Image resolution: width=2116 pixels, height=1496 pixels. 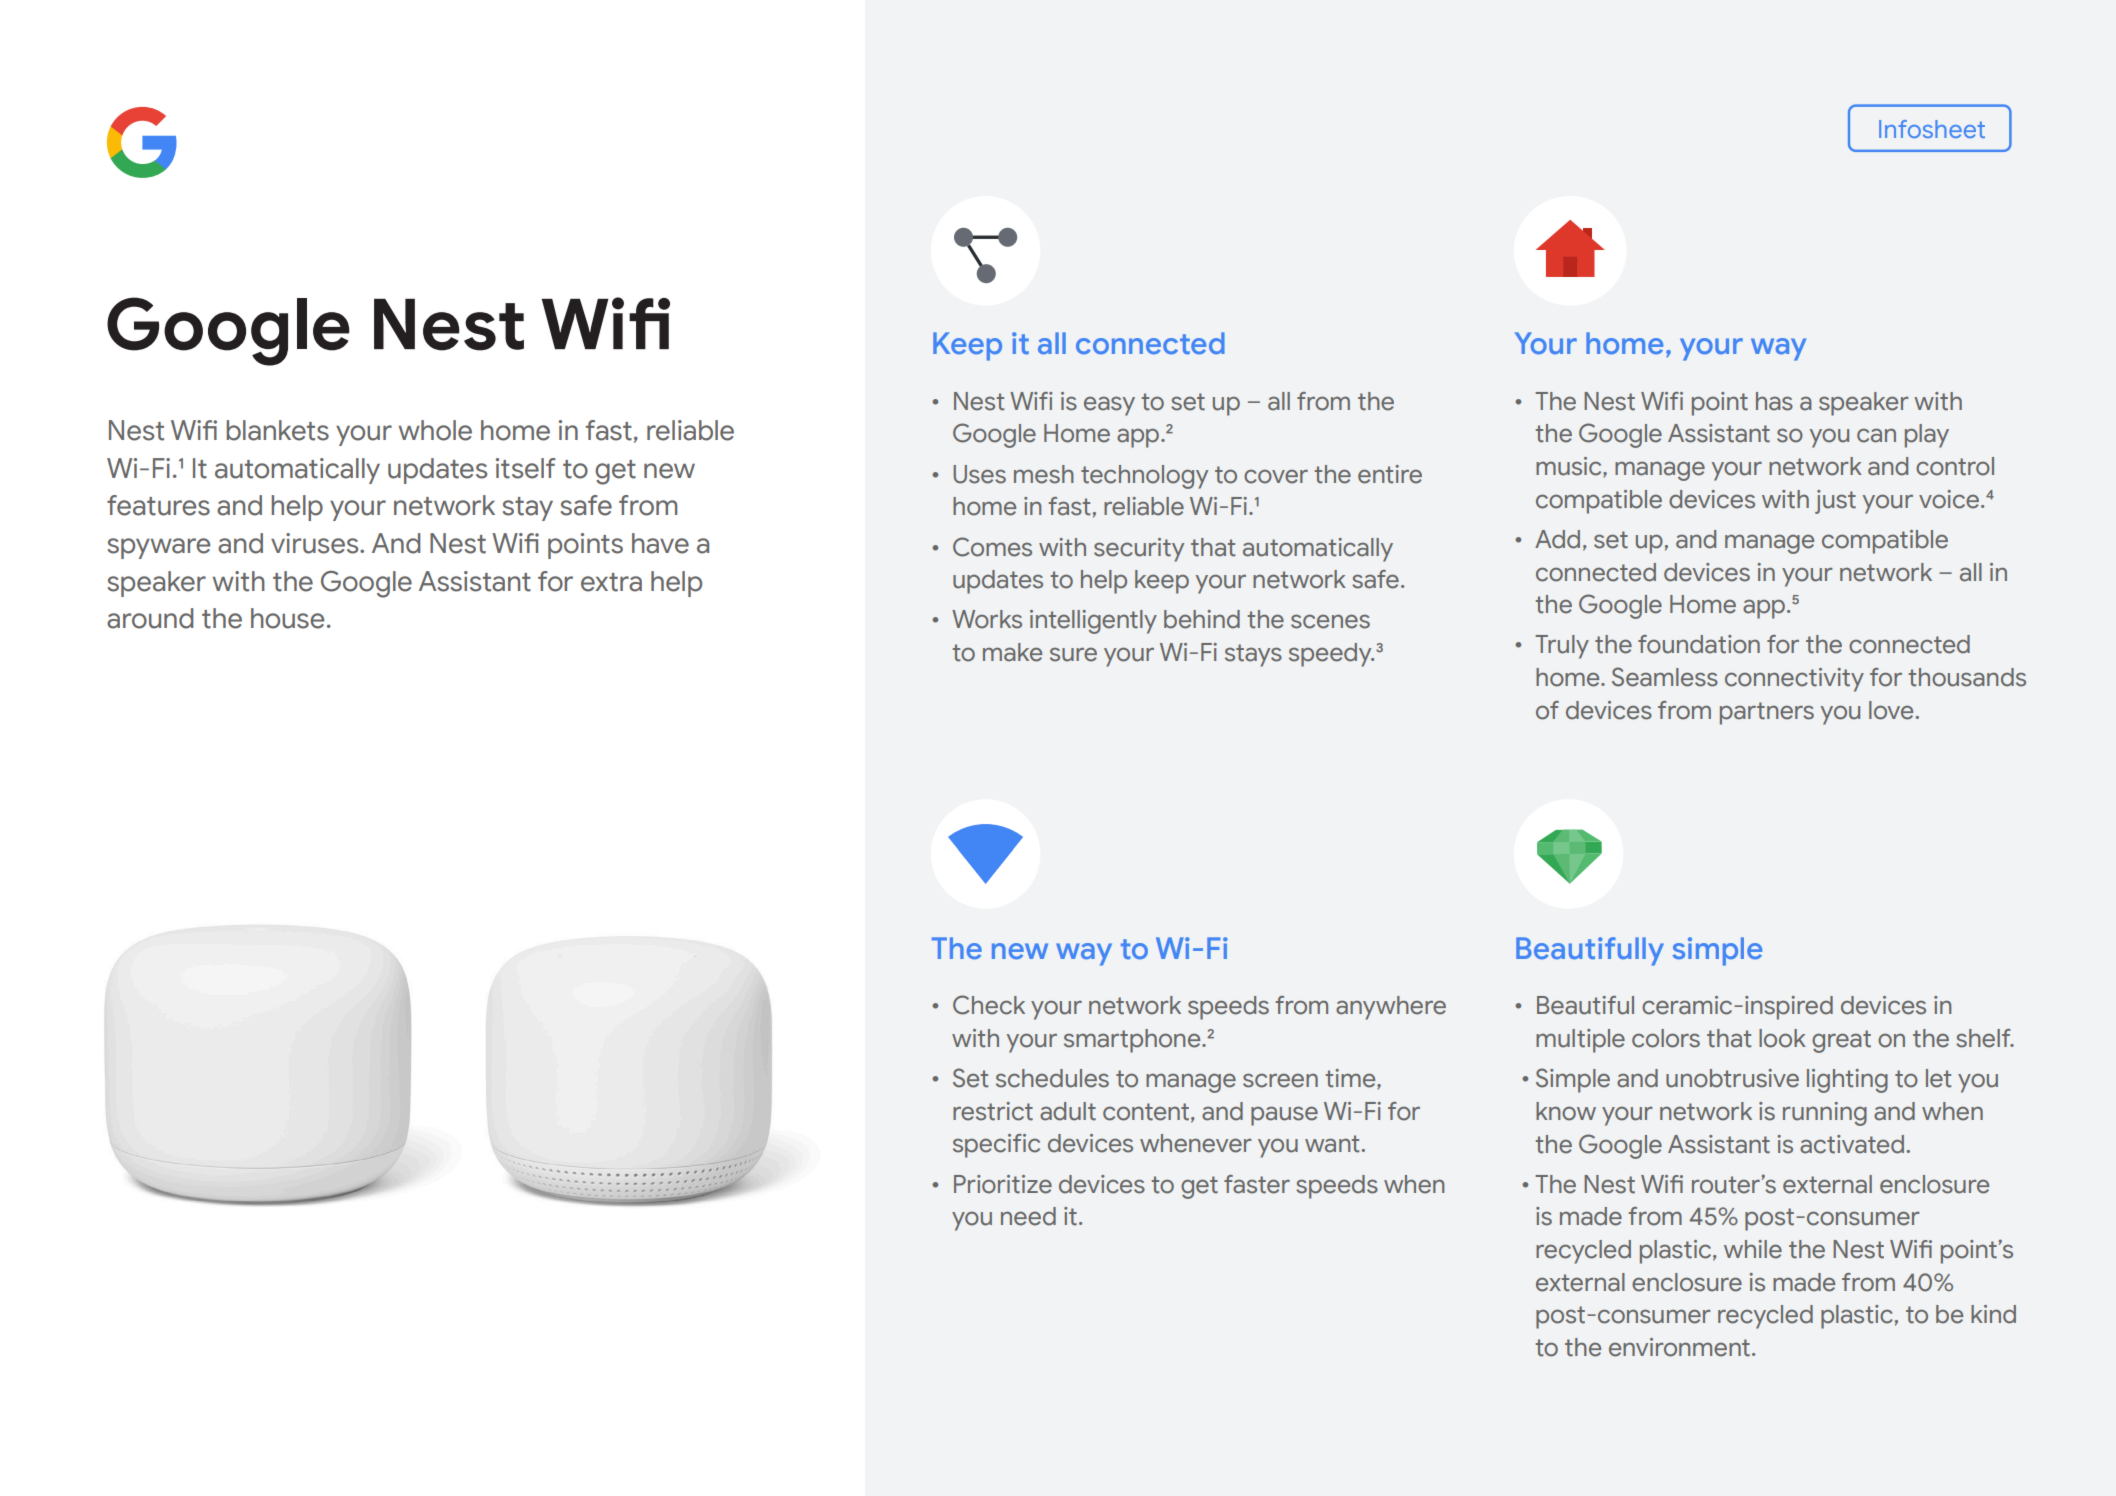 I want to click on make, so click(x=1012, y=652).
